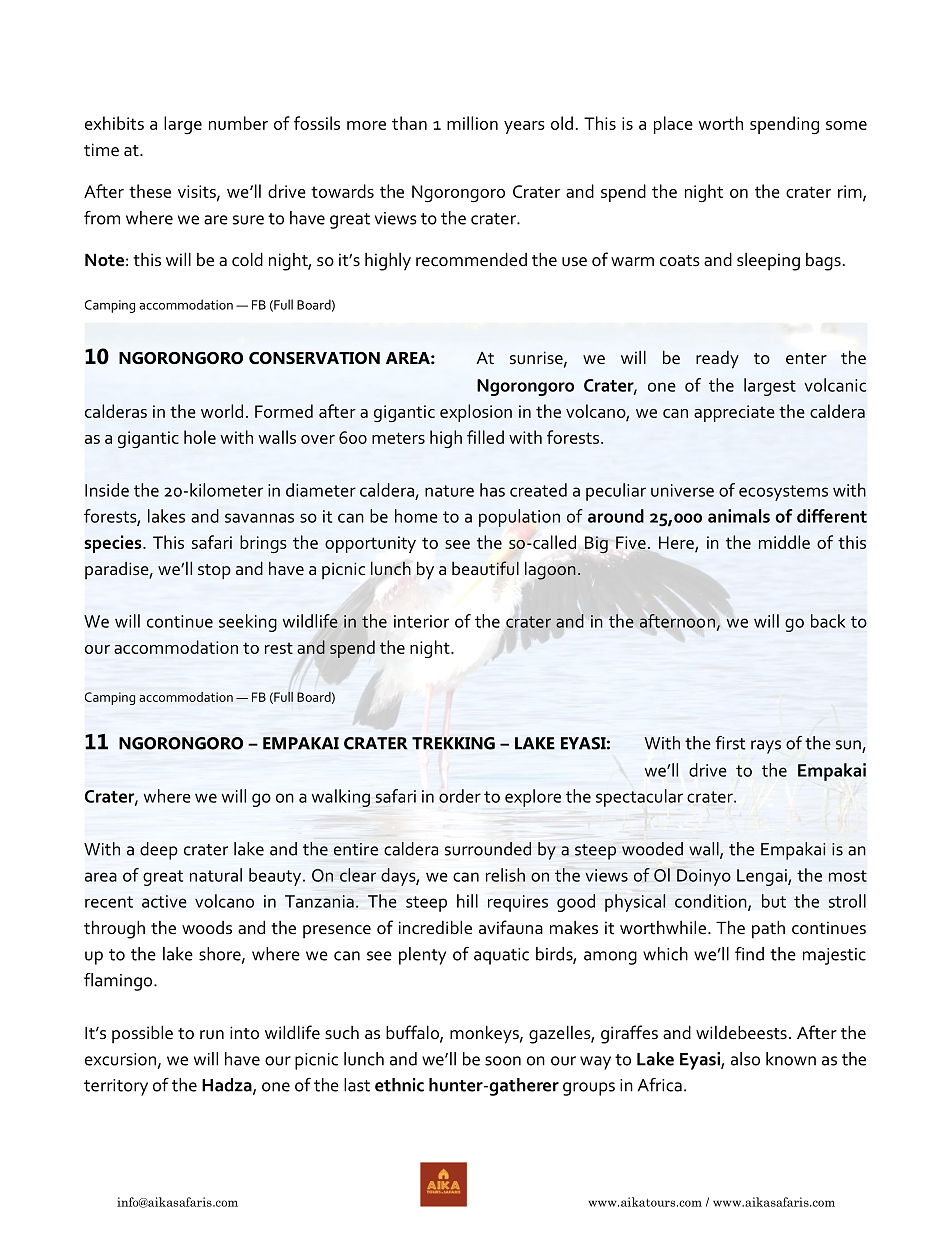 Image resolution: width=952 pixels, height=1233 pixels. I want to click on back, so click(828, 621).
